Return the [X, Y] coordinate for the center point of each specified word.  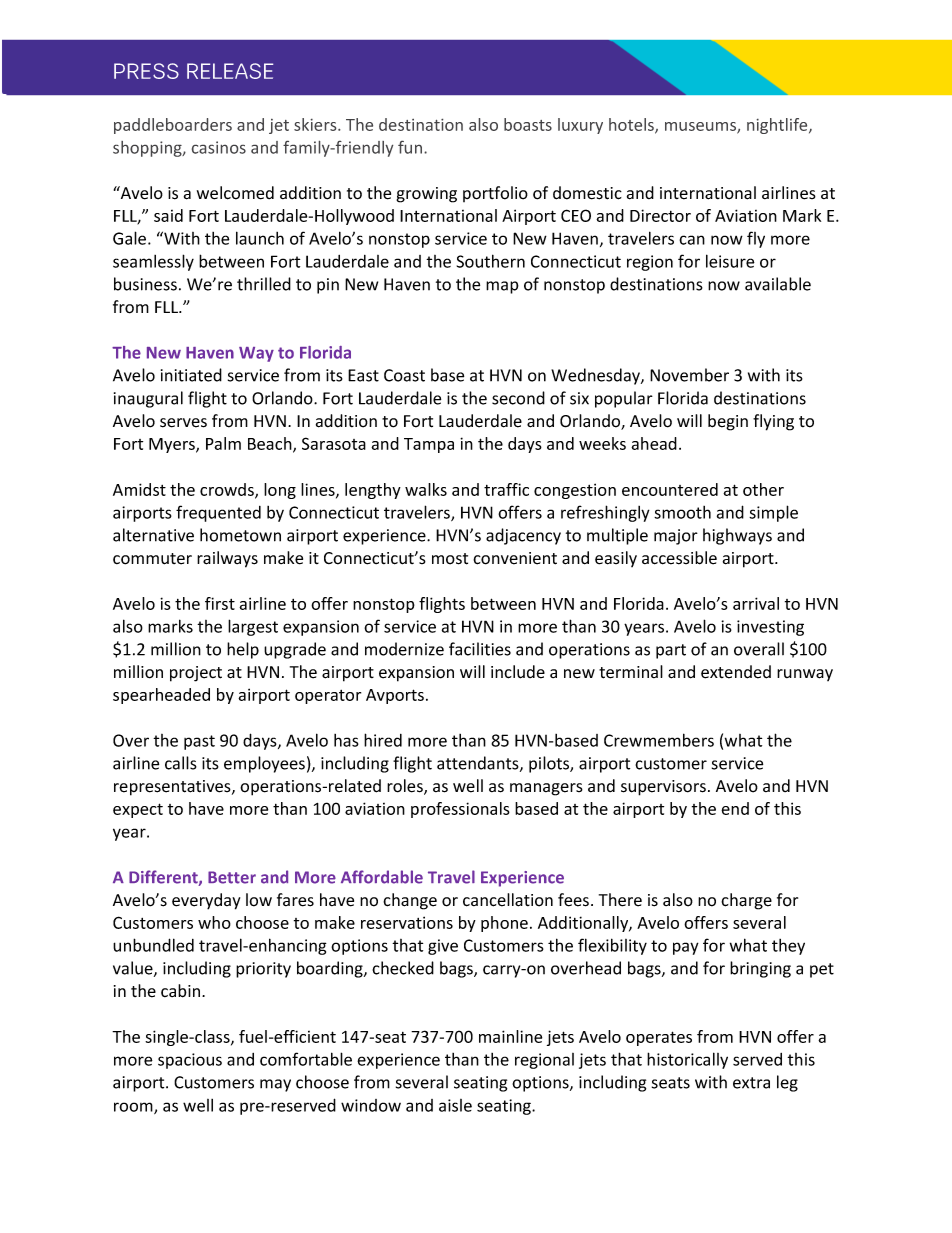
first [220, 603]
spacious [190, 1061]
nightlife [778, 126]
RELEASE [230, 71]
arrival [756, 603]
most [450, 559]
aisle [455, 1105]
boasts [528, 124]
